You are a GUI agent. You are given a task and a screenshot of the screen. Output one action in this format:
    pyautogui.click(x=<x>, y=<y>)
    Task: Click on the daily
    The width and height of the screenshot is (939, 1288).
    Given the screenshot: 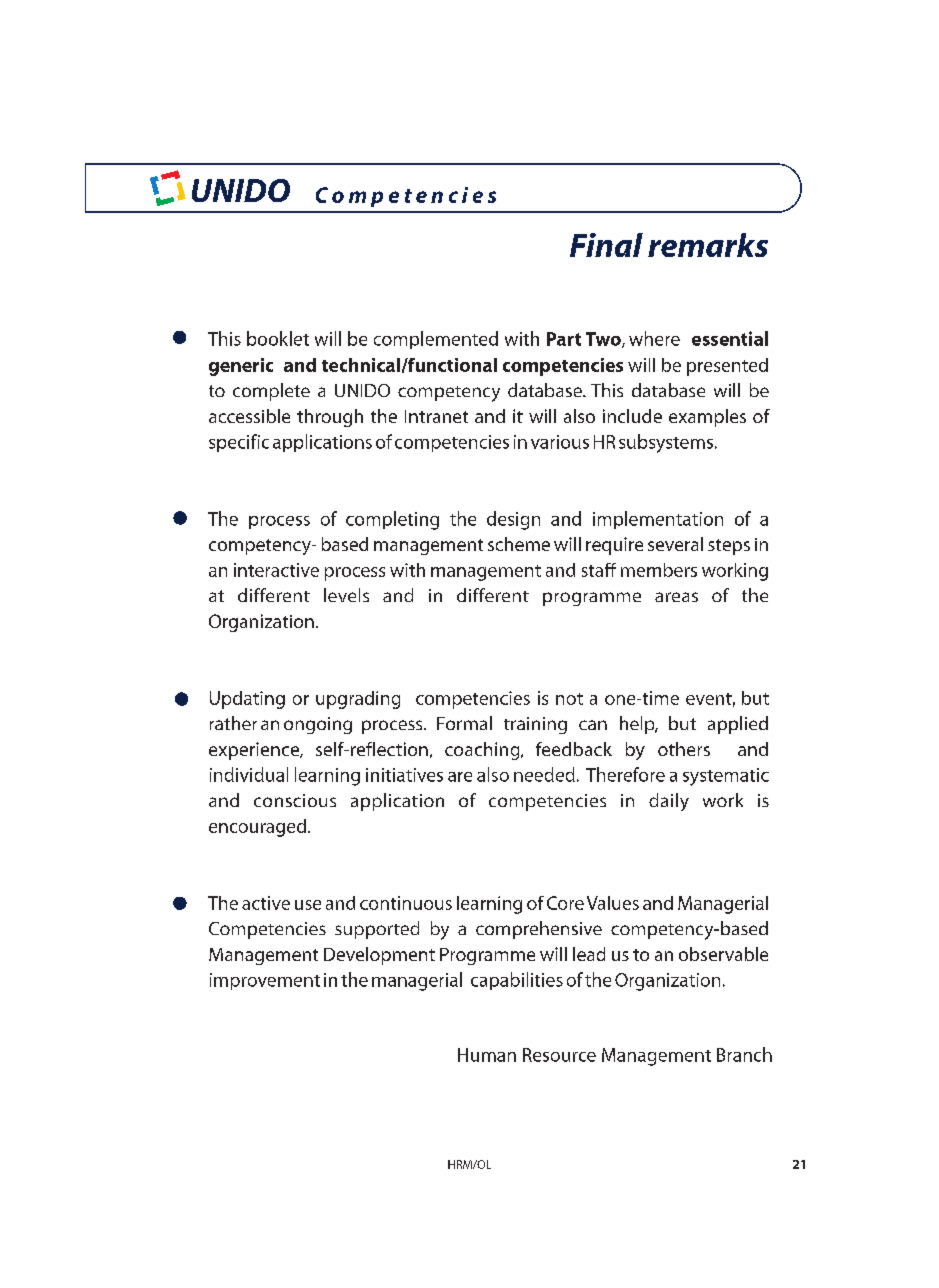 What is the action you would take?
    pyautogui.click(x=669, y=802)
